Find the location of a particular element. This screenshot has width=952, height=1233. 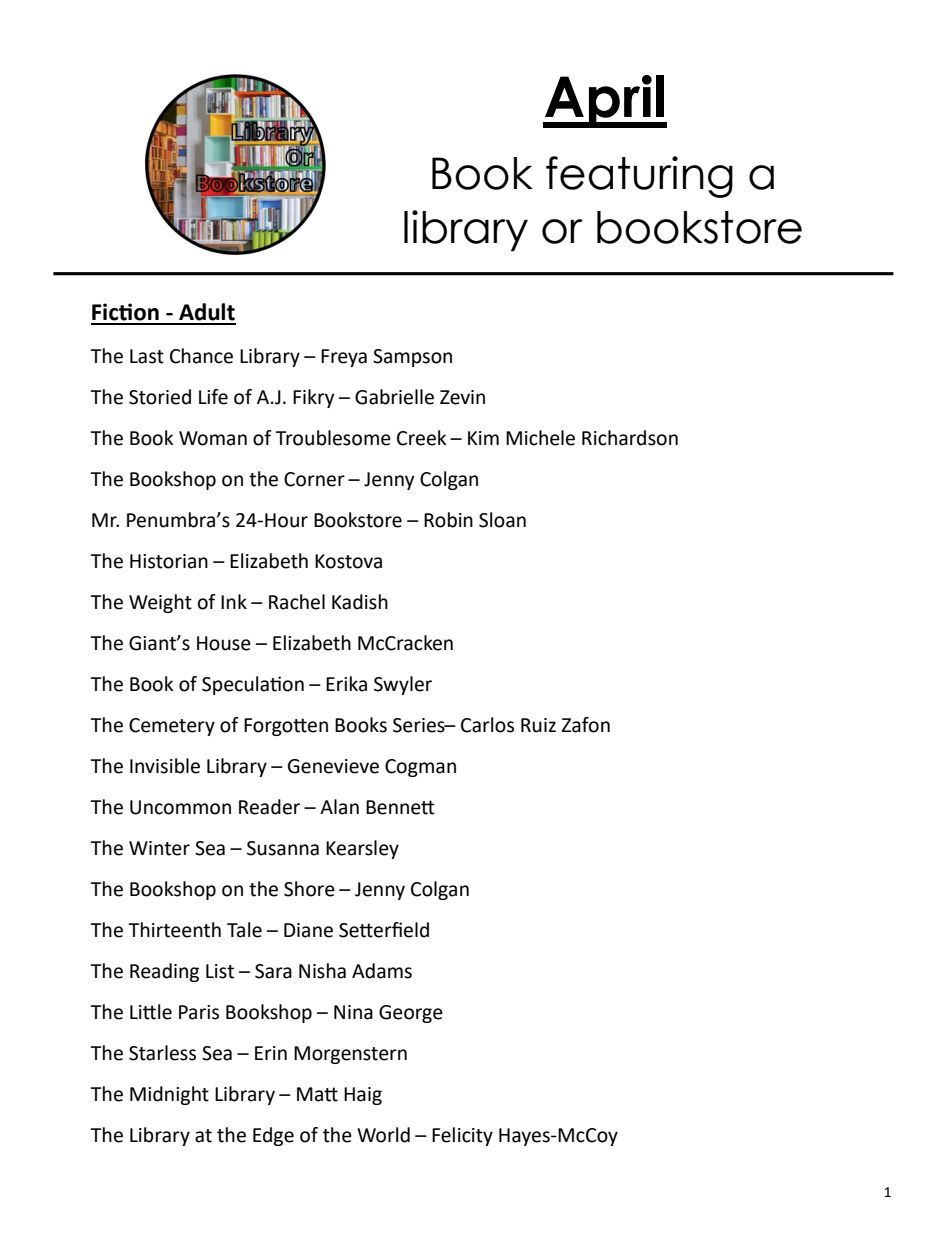

Michele is located at coordinates (540, 438).
